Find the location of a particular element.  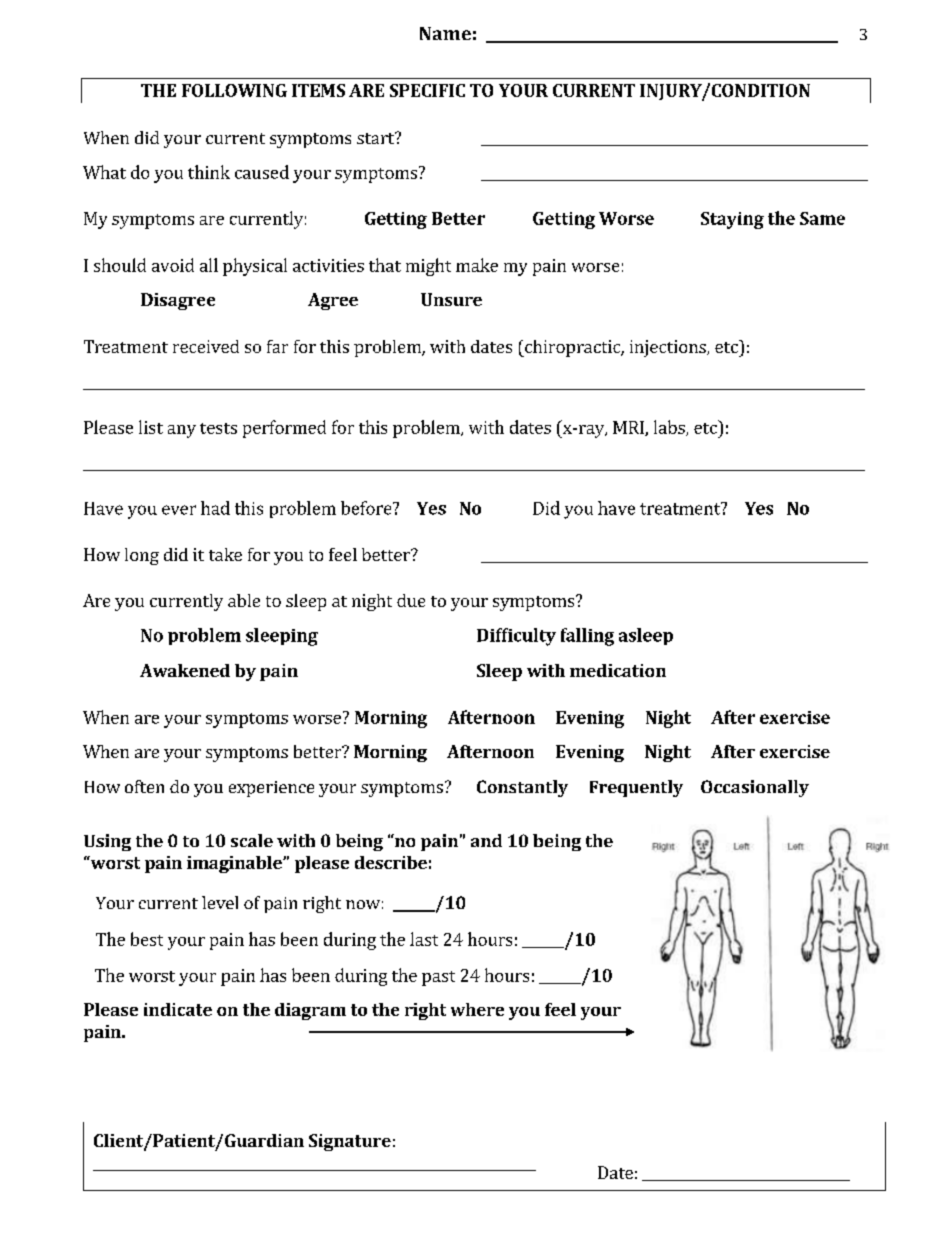

FOLLOWING is located at coordinates (234, 90).
